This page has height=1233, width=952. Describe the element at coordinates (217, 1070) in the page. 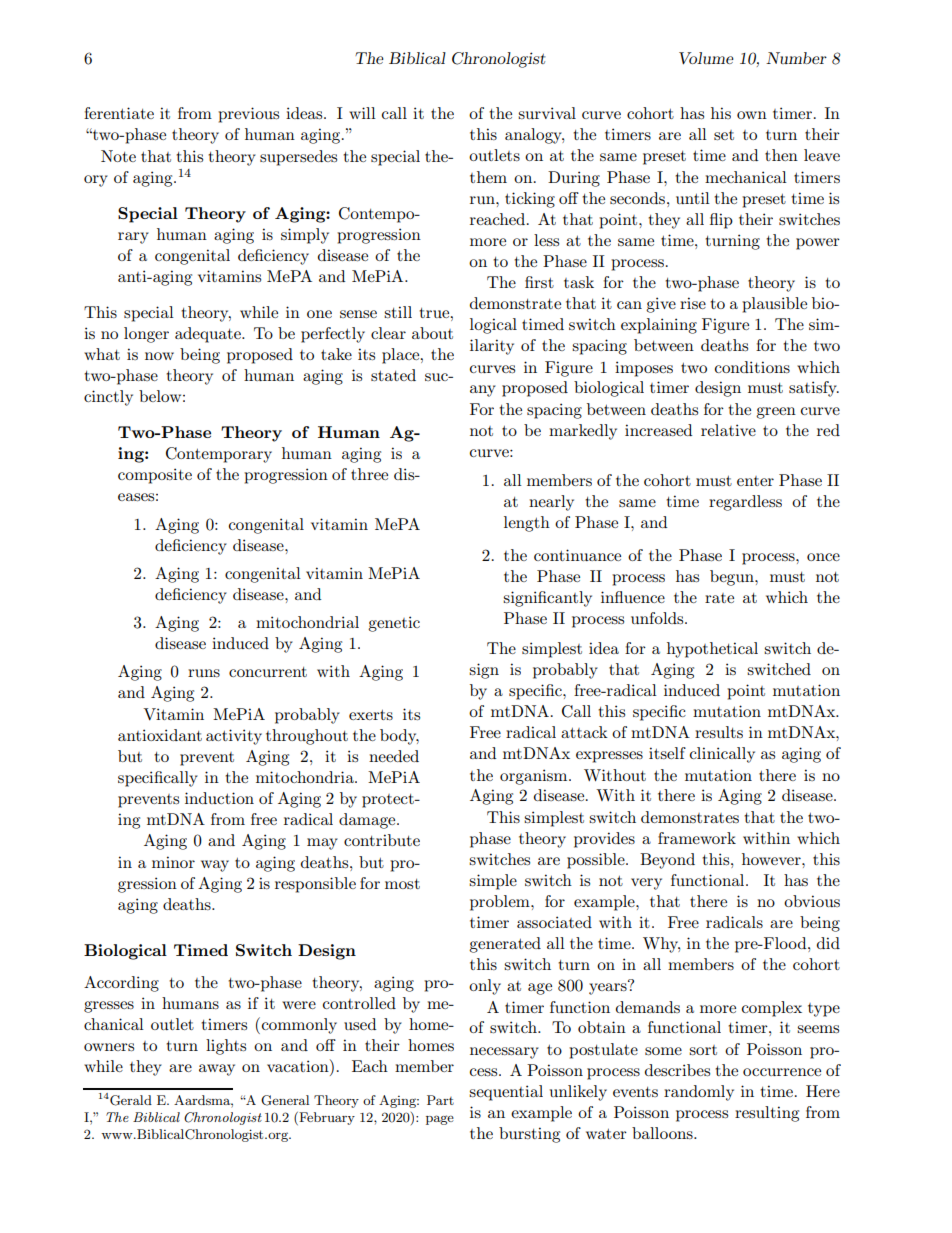

I see `away` at that location.
